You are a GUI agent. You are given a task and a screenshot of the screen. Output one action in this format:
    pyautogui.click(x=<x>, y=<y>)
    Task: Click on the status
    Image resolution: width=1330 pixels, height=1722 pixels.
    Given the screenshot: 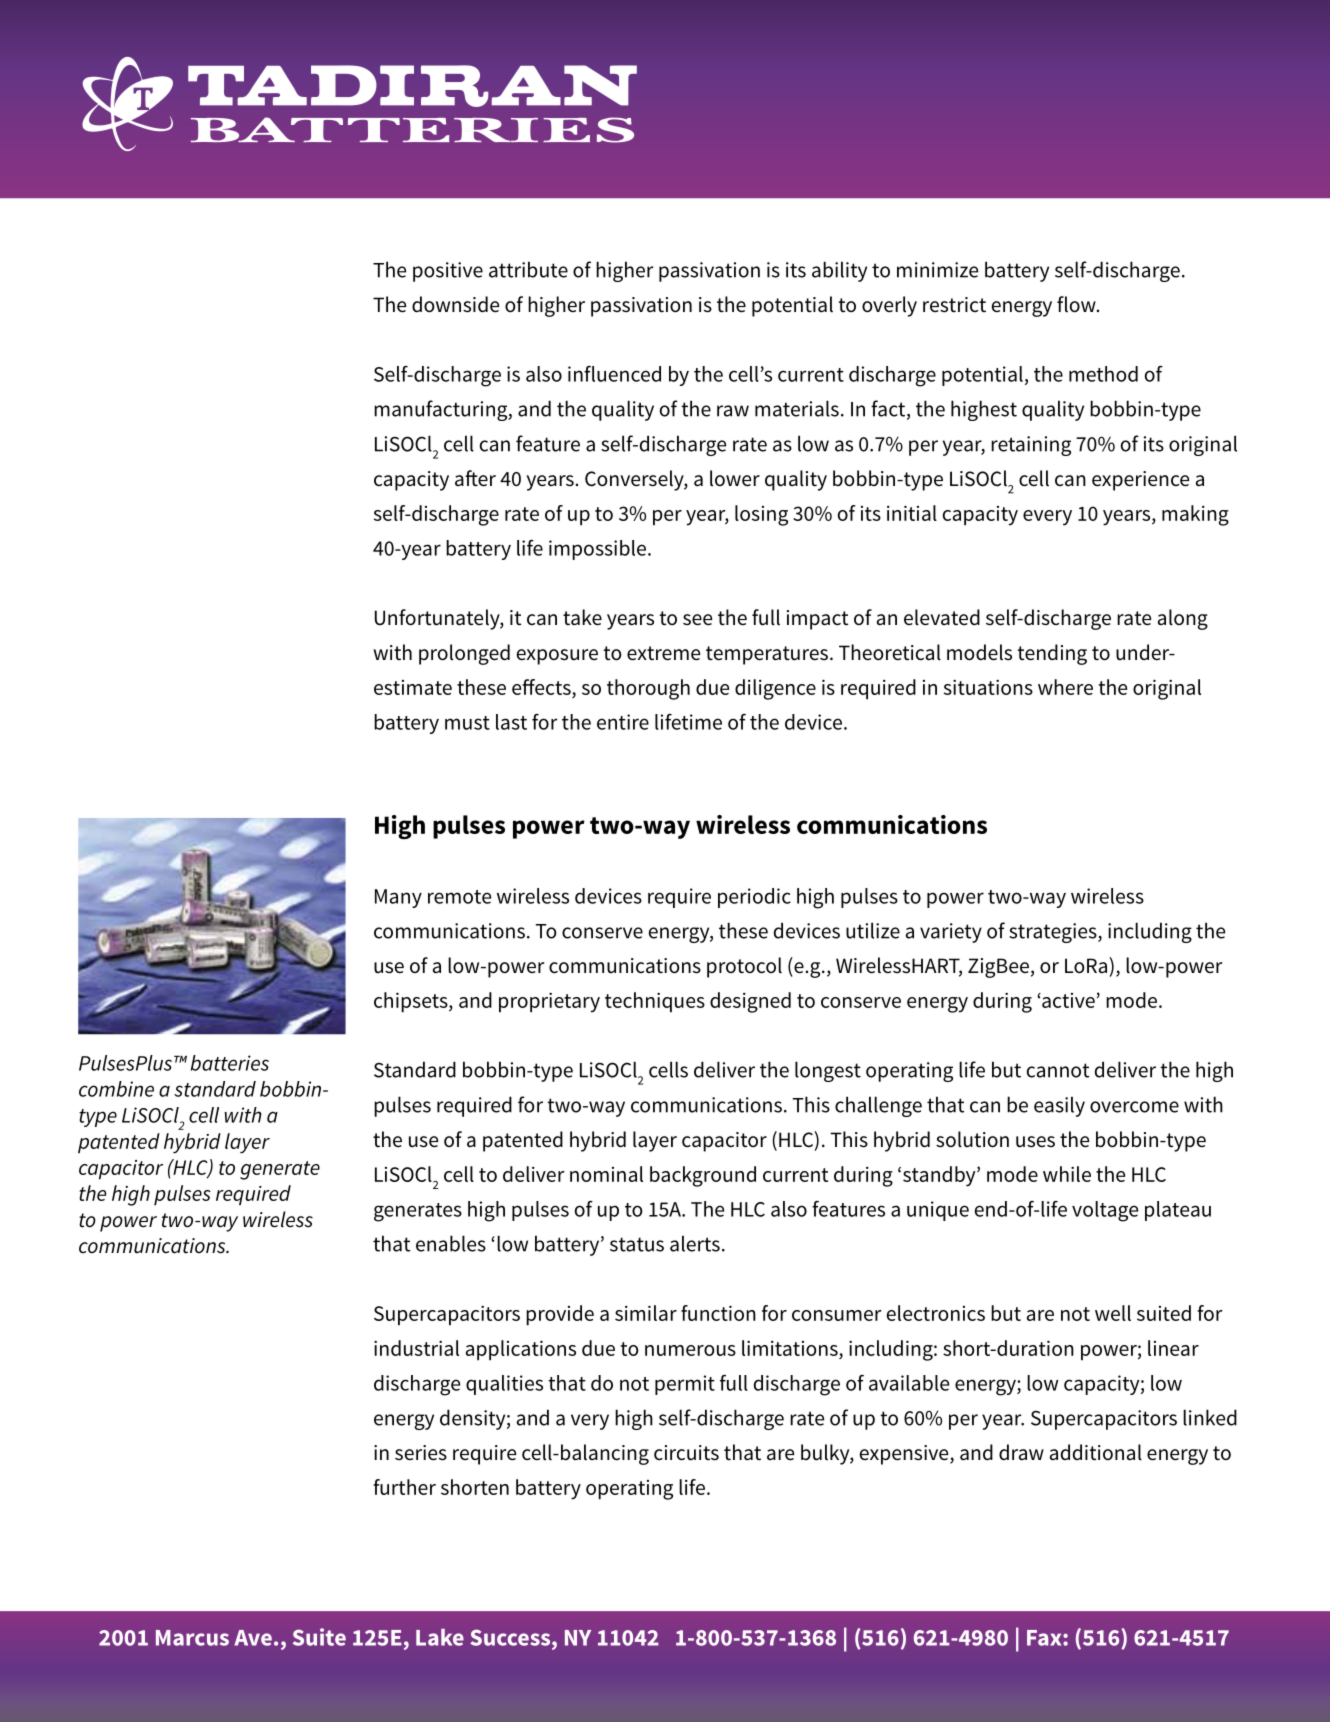 What is the action you would take?
    pyautogui.click(x=637, y=1244)
